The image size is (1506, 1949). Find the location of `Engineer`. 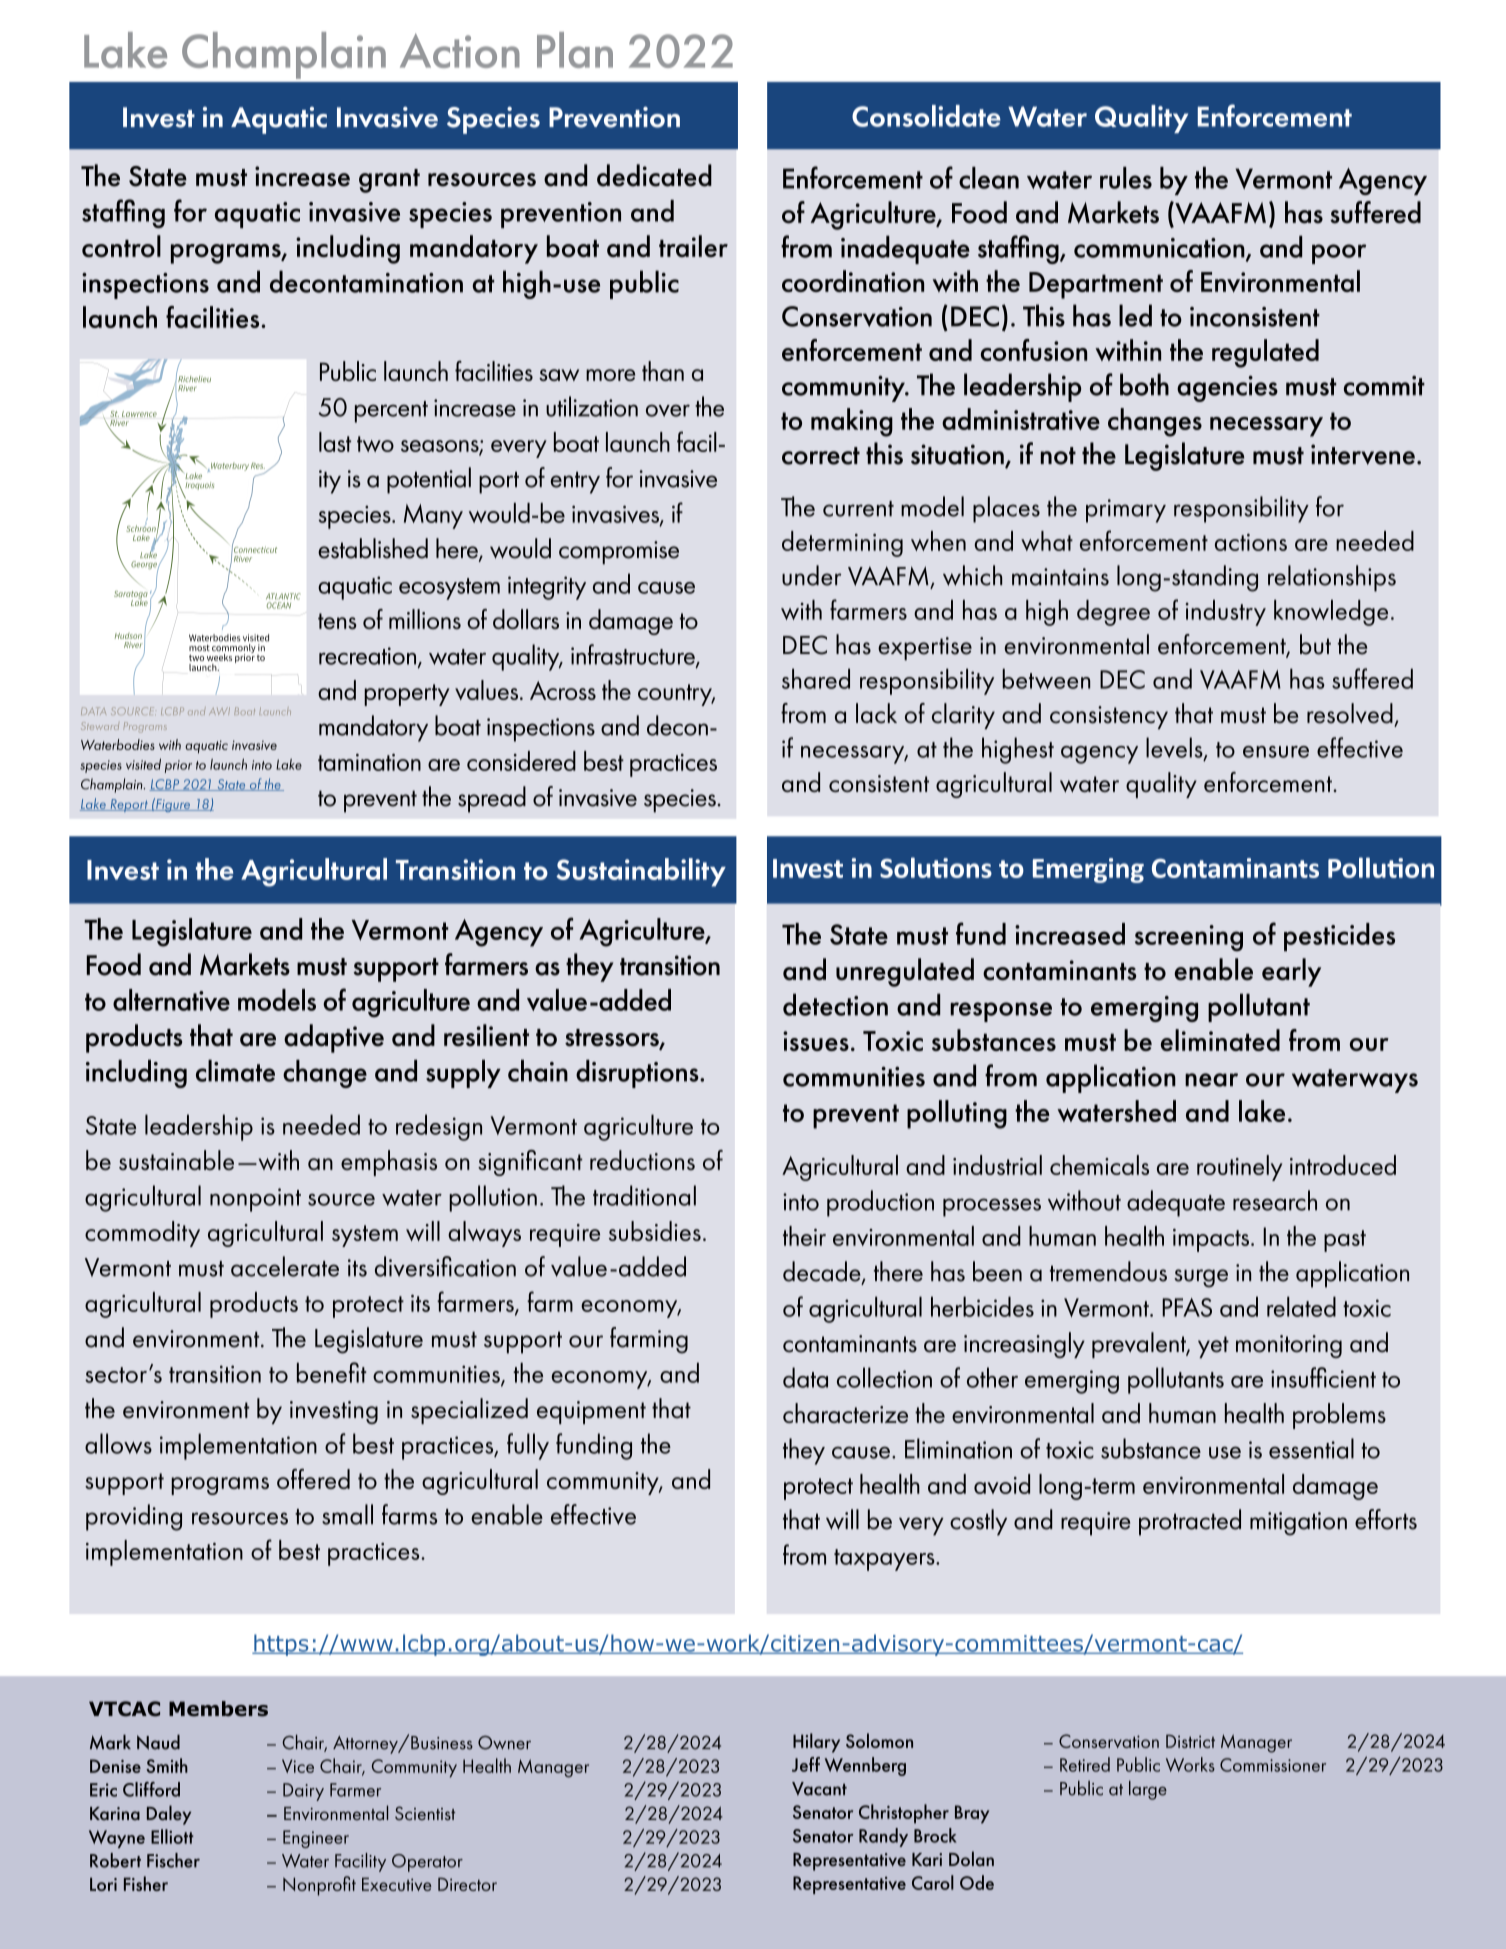

Engineer is located at coordinates (316, 1839).
